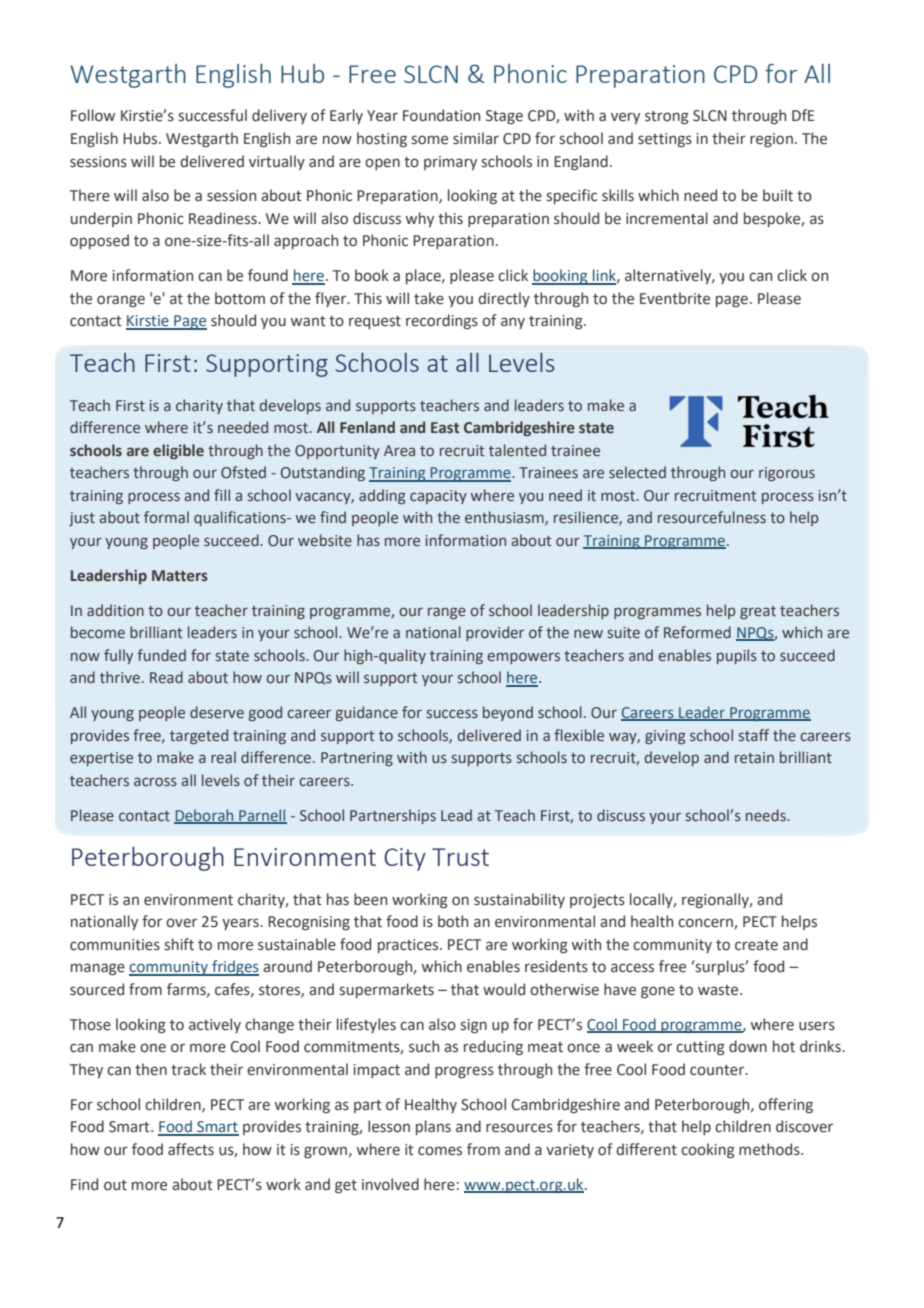 This image has width=924, height=1308. I want to click on Area, so click(399, 450).
